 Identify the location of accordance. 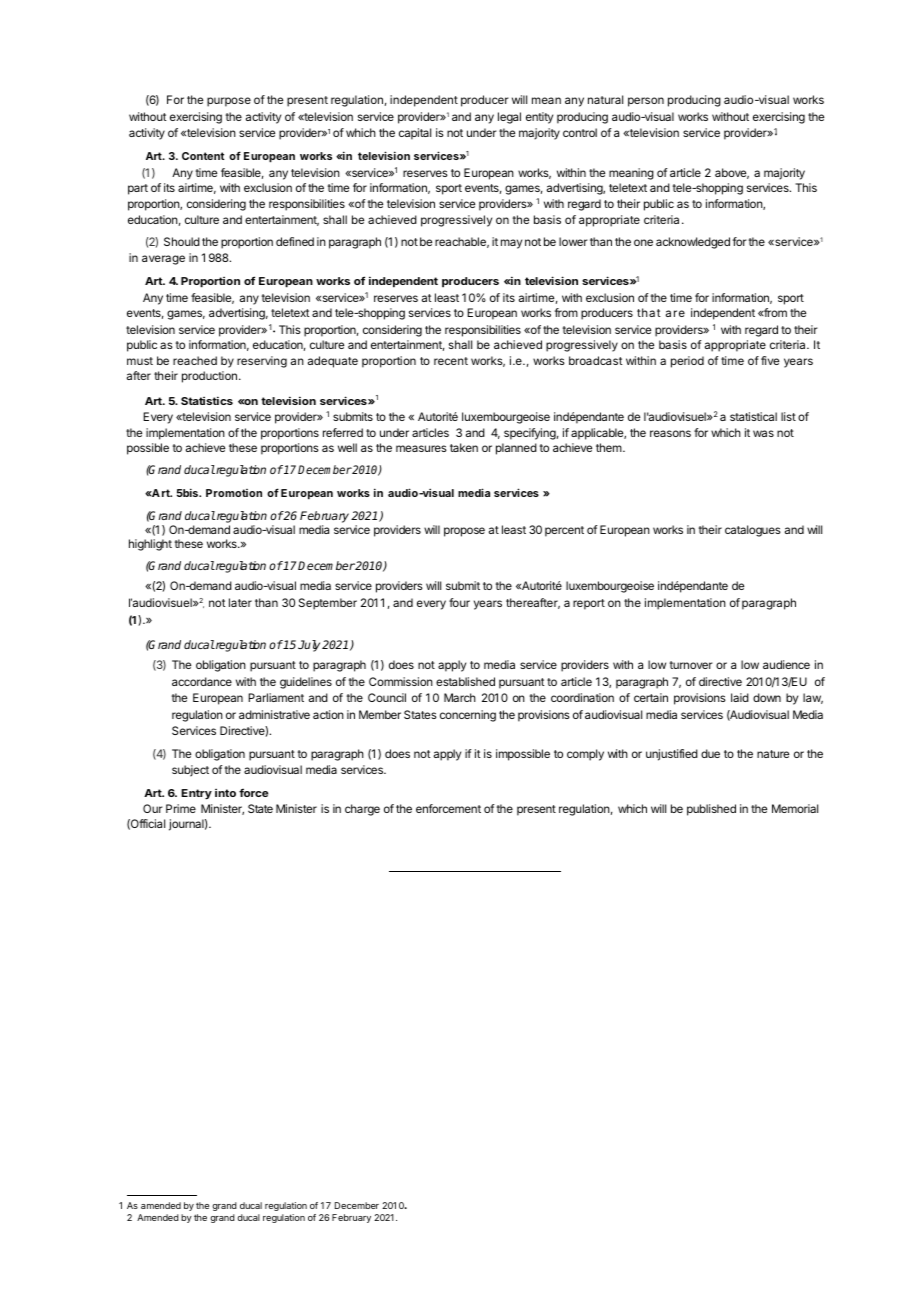
(202, 681).
